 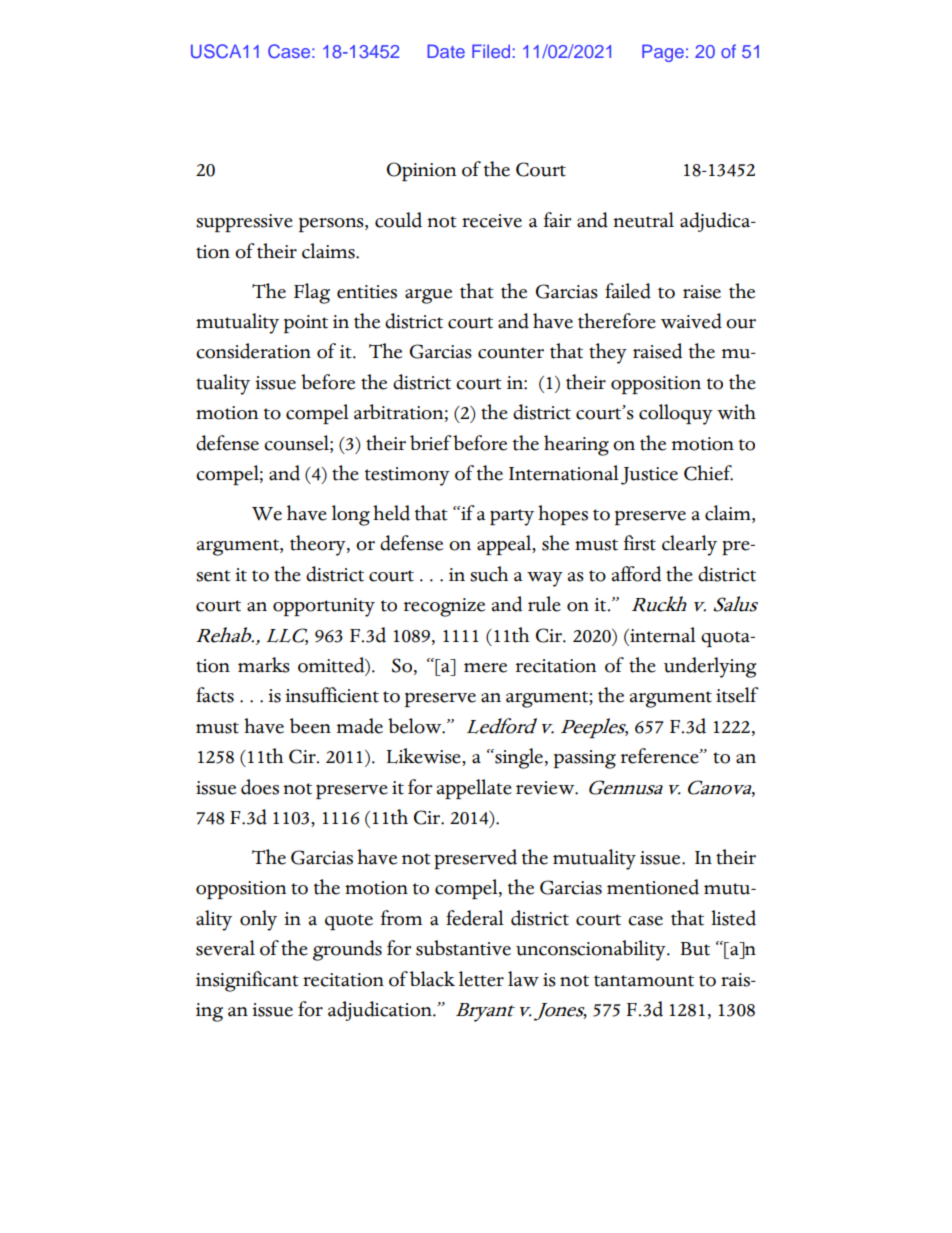 What do you see at coordinates (431, 443) in the document?
I see `brief` at bounding box center [431, 443].
